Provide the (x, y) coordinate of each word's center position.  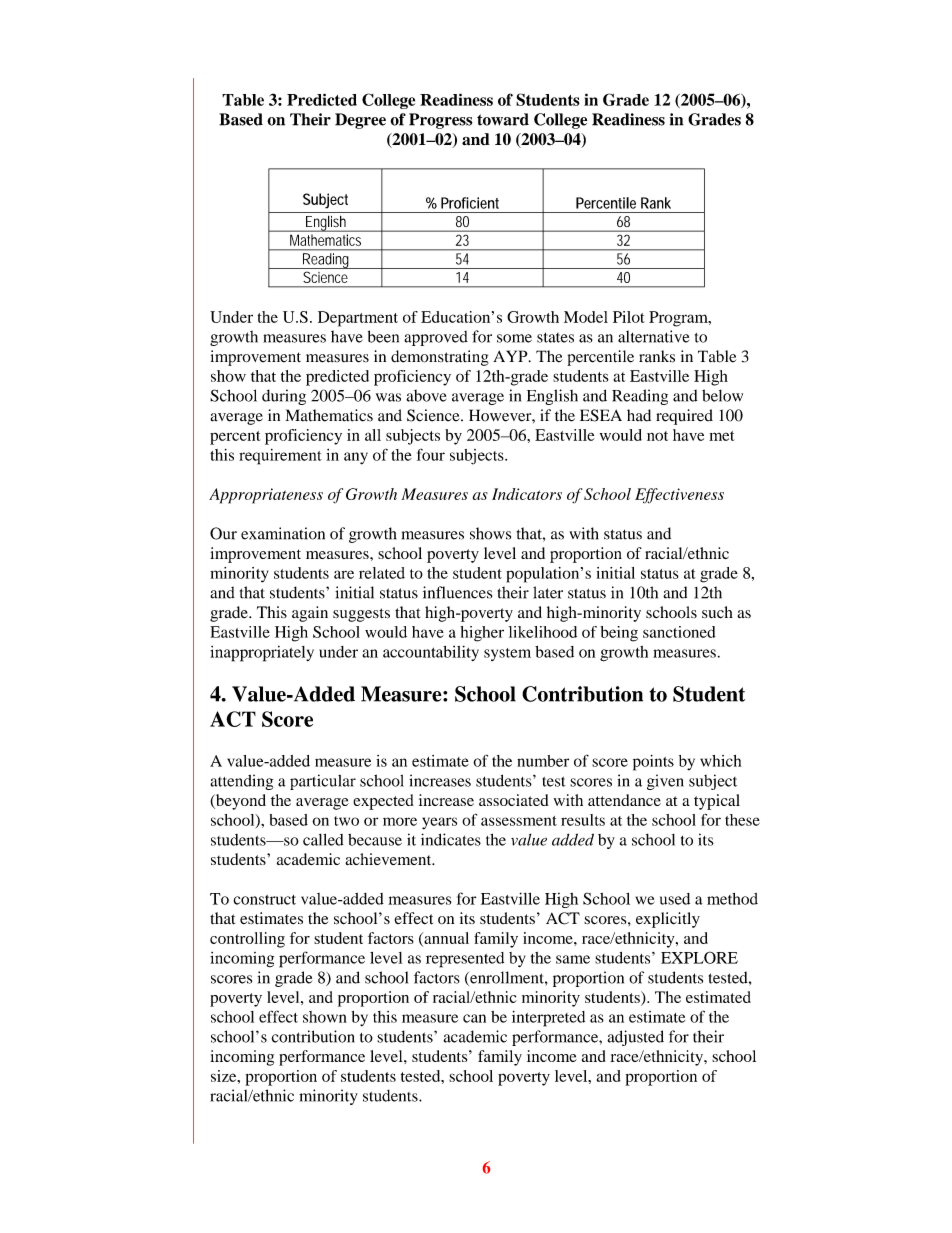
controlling (247, 940)
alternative (653, 336)
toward (503, 119)
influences (457, 592)
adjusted (635, 1038)
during (284, 397)
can (474, 1018)
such (717, 612)
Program (679, 319)
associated (514, 800)
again (310, 614)
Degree (360, 121)
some (514, 338)
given (665, 782)
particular (323, 782)
